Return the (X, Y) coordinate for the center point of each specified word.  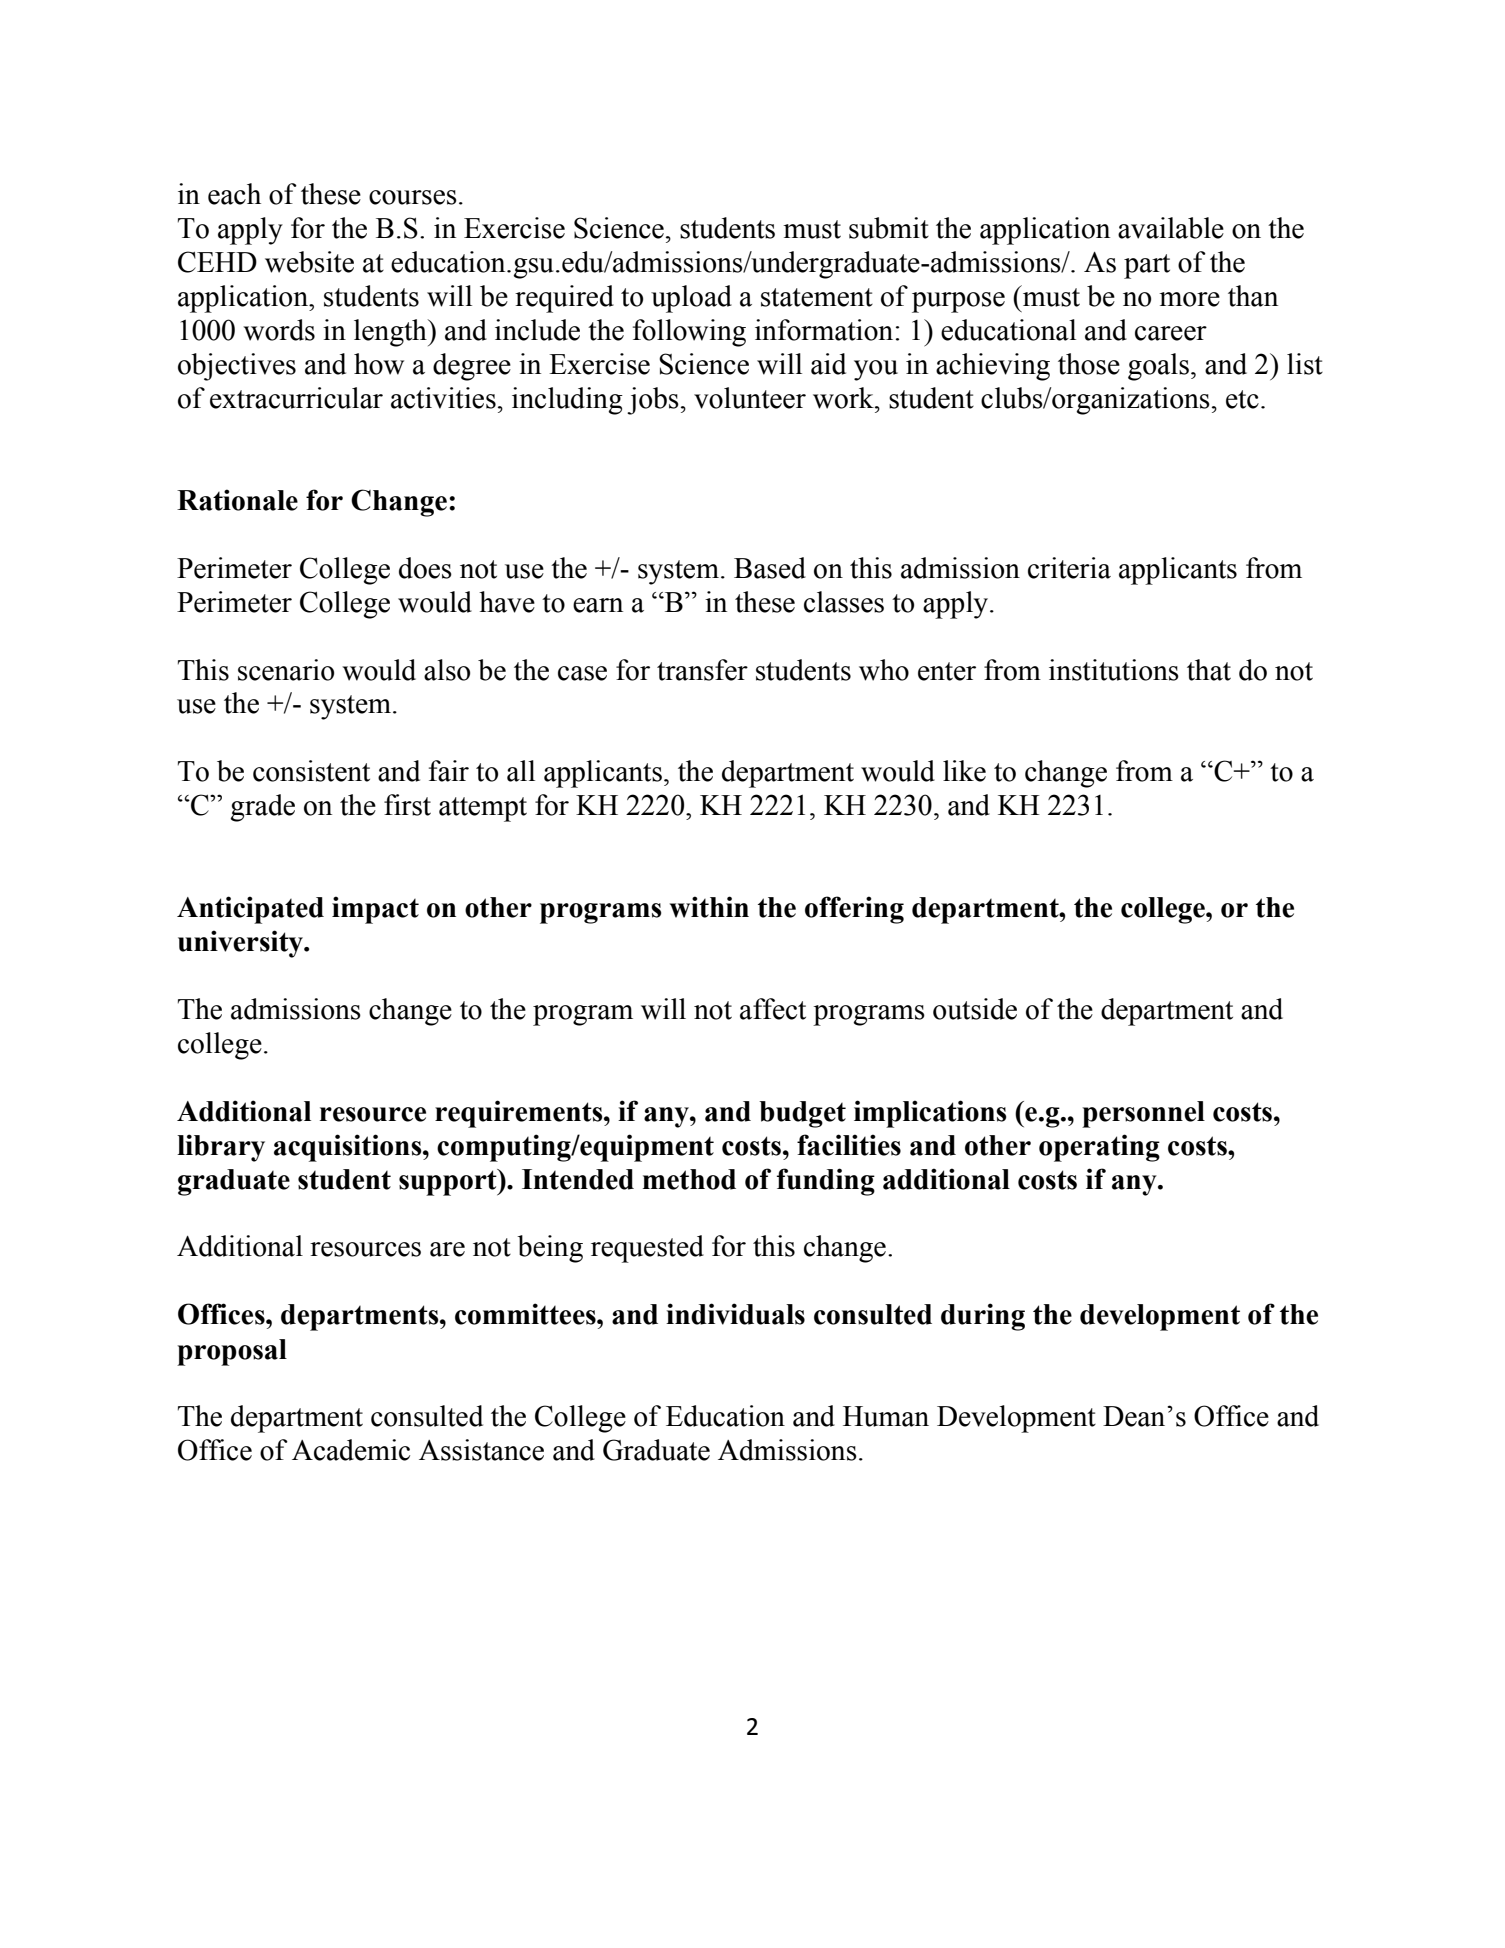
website (309, 262)
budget (802, 1114)
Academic (351, 1450)
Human (886, 1416)
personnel (1143, 1114)
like (964, 771)
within (709, 907)
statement (817, 297)
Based (770, 568)
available (1171, 228)
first (407, 805)
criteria (1069, 568)
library (221, 1148)
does (425, 568)
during (983, 1317)
